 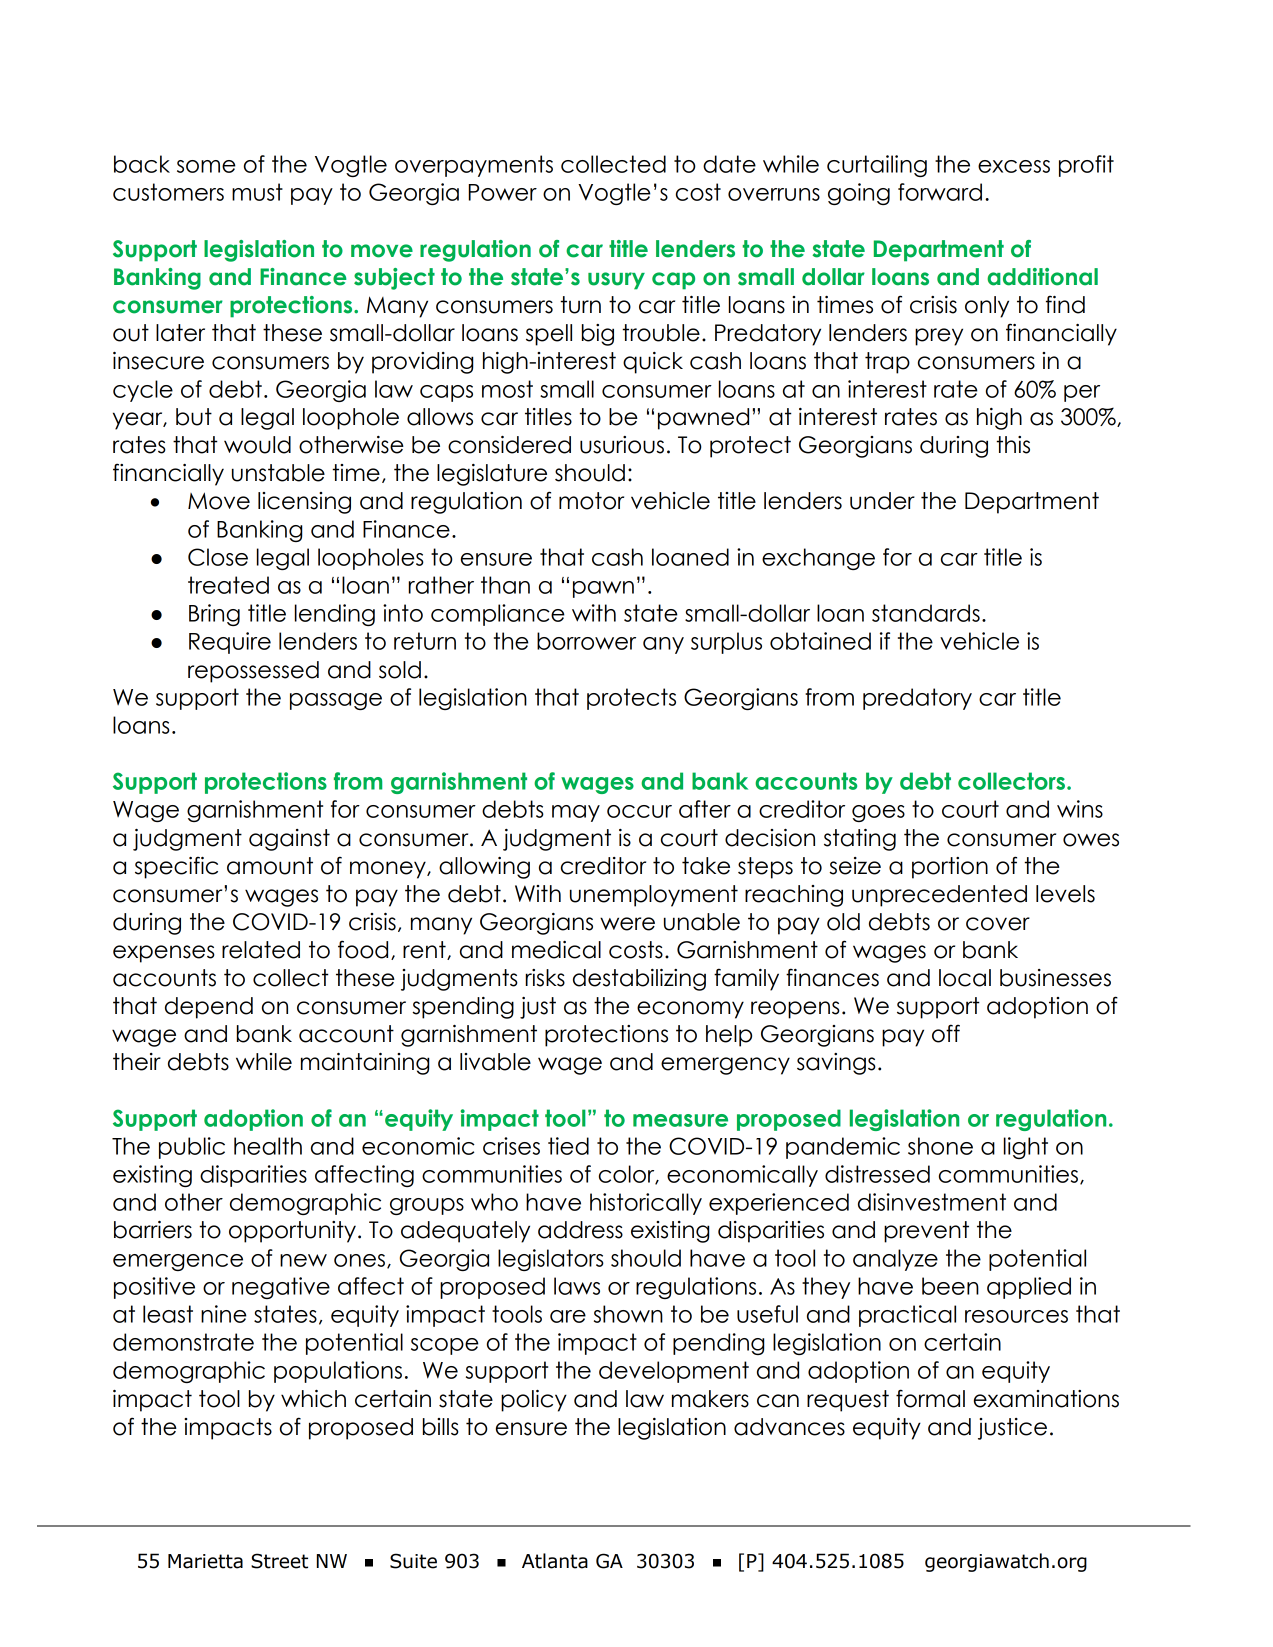 What do you see at coordinates (930, 1398) in the screenshot?
I see `formal` at bounding box center [930, 1398].
